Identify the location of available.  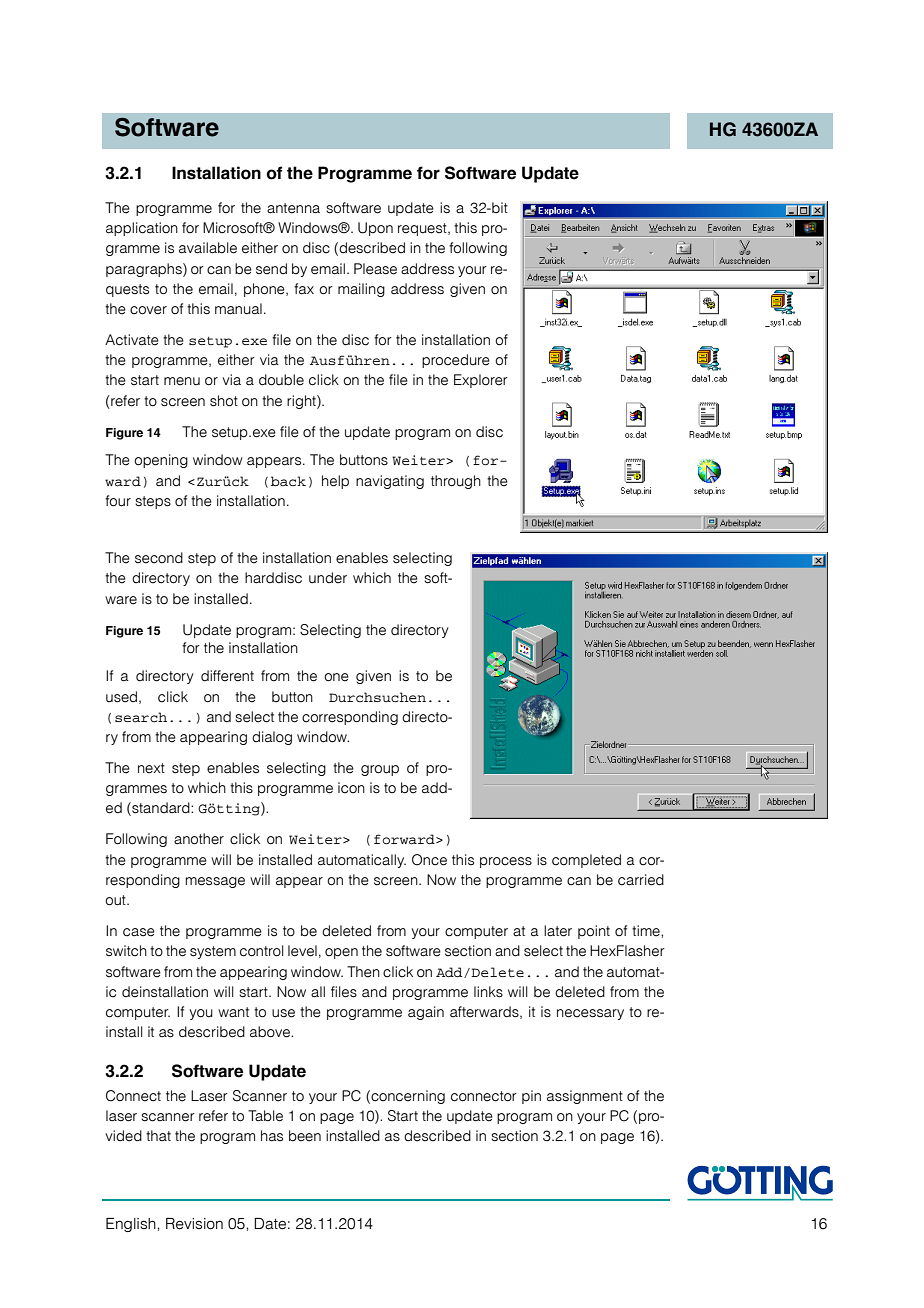
(208, 248).
